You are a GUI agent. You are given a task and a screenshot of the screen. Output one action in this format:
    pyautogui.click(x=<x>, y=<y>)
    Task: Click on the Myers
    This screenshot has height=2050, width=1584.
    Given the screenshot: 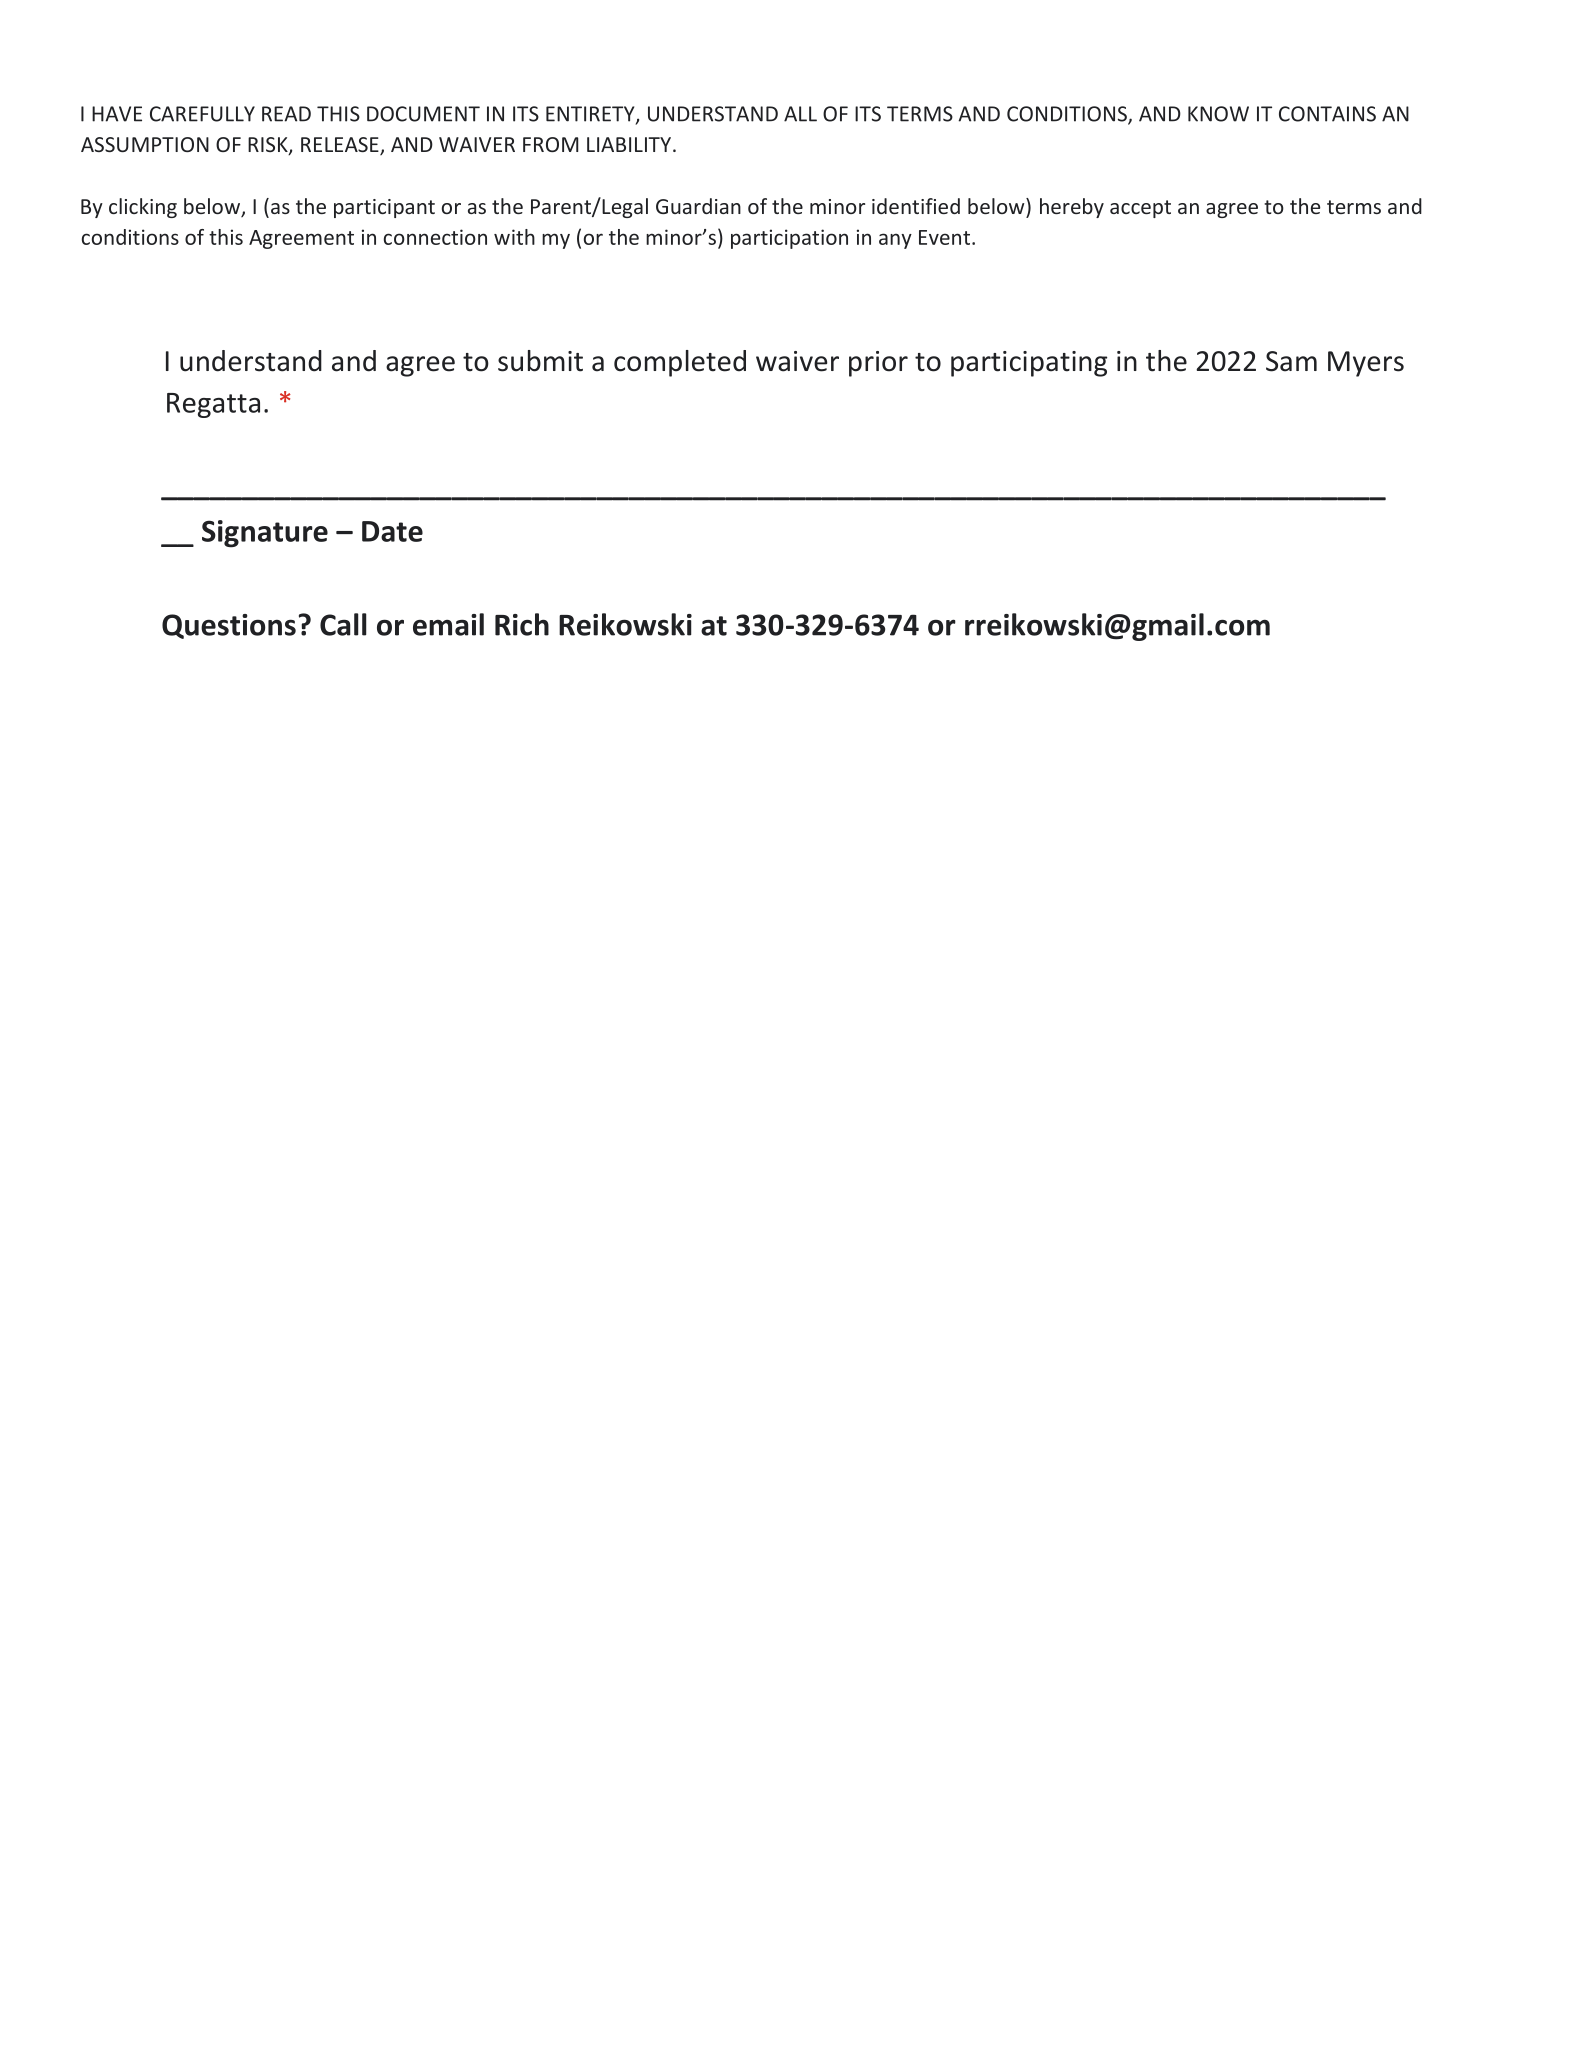 What is the action you would take?
    pyautogui.click(x=1366, y=364)
